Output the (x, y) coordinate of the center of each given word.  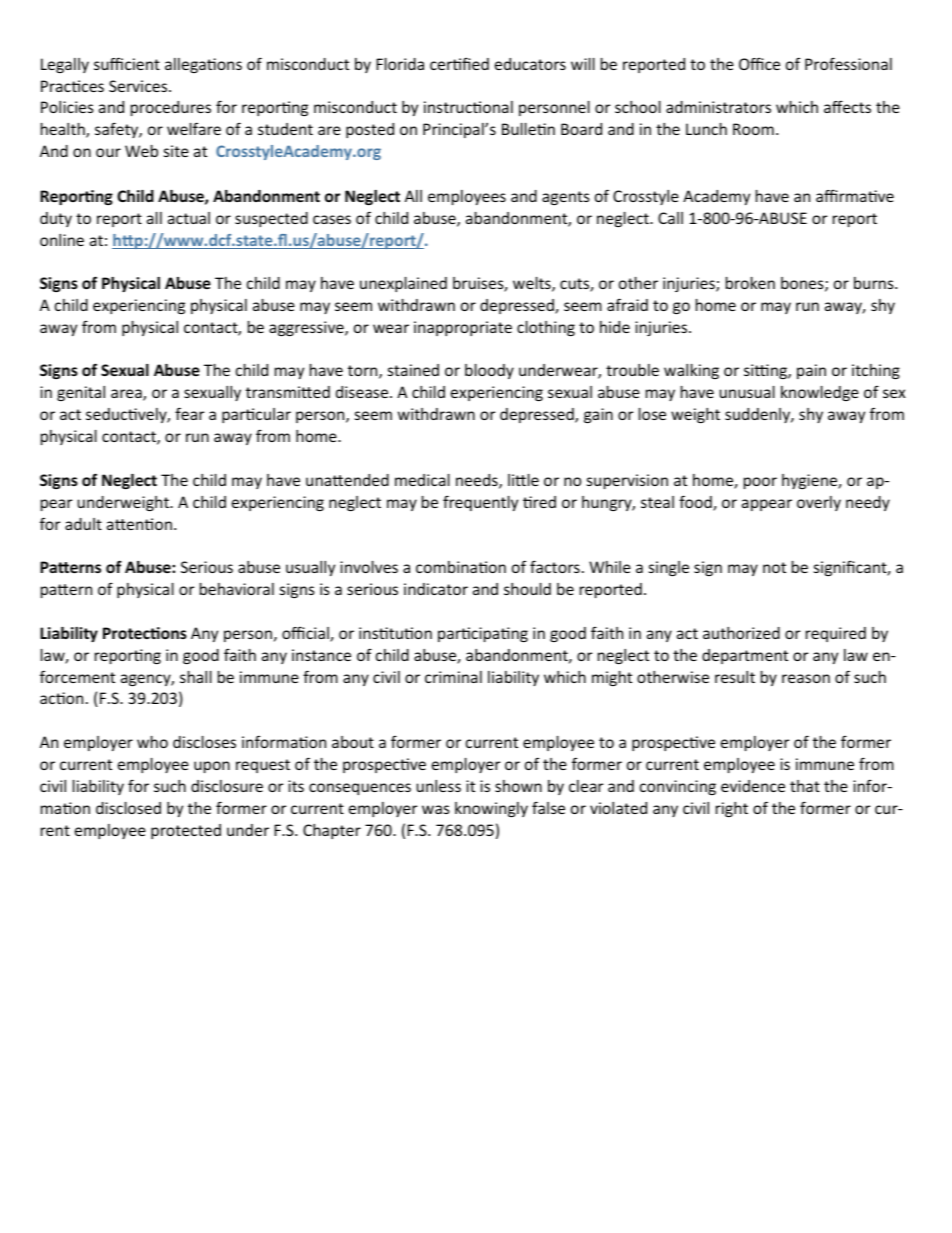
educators (530, 64)
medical (422, 480)
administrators (718, 107)
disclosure (227, 786)
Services (139, 86)
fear (189, 413)
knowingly (491, 809)
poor (760, 483)
